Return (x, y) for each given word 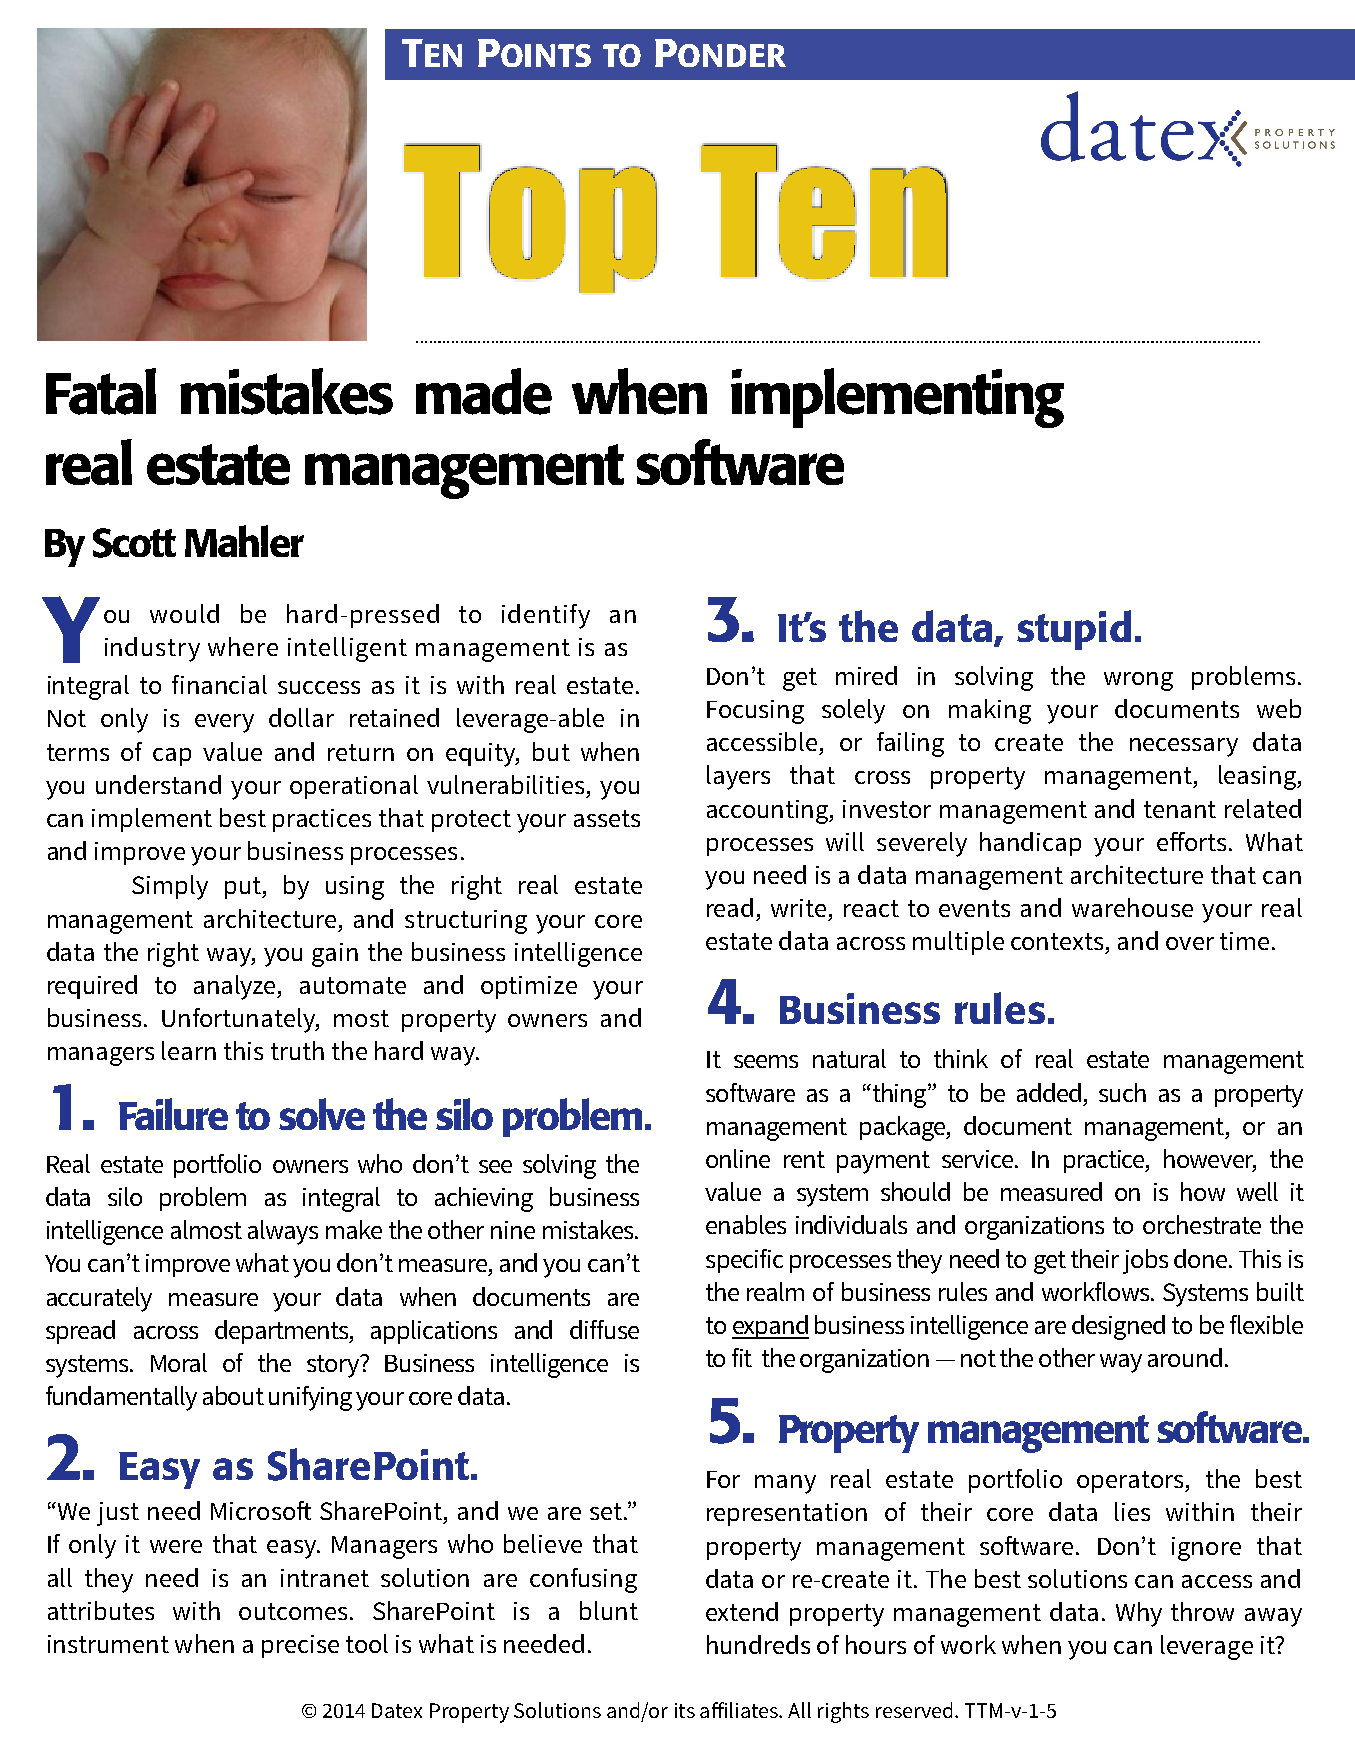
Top (530, 218)
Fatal (101, 391)
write (798, 908)
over (1190, 943)
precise (300, 1646)
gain (335, 955)
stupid (1074, 630)
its (685, 1710)
